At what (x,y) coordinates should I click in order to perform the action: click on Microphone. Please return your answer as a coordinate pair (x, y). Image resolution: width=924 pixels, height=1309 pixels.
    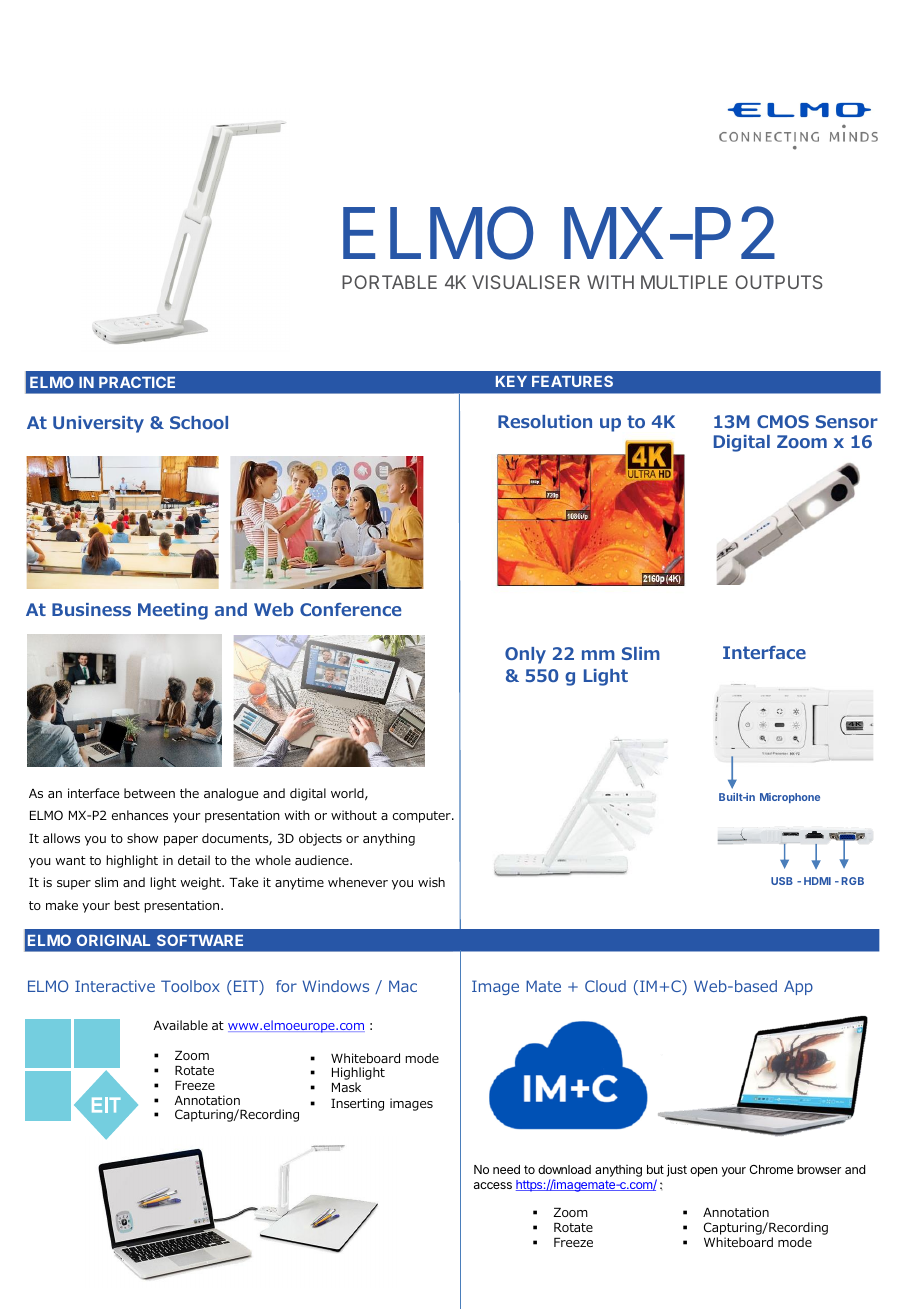
    Looking at the image, I should click on (790, 798).
